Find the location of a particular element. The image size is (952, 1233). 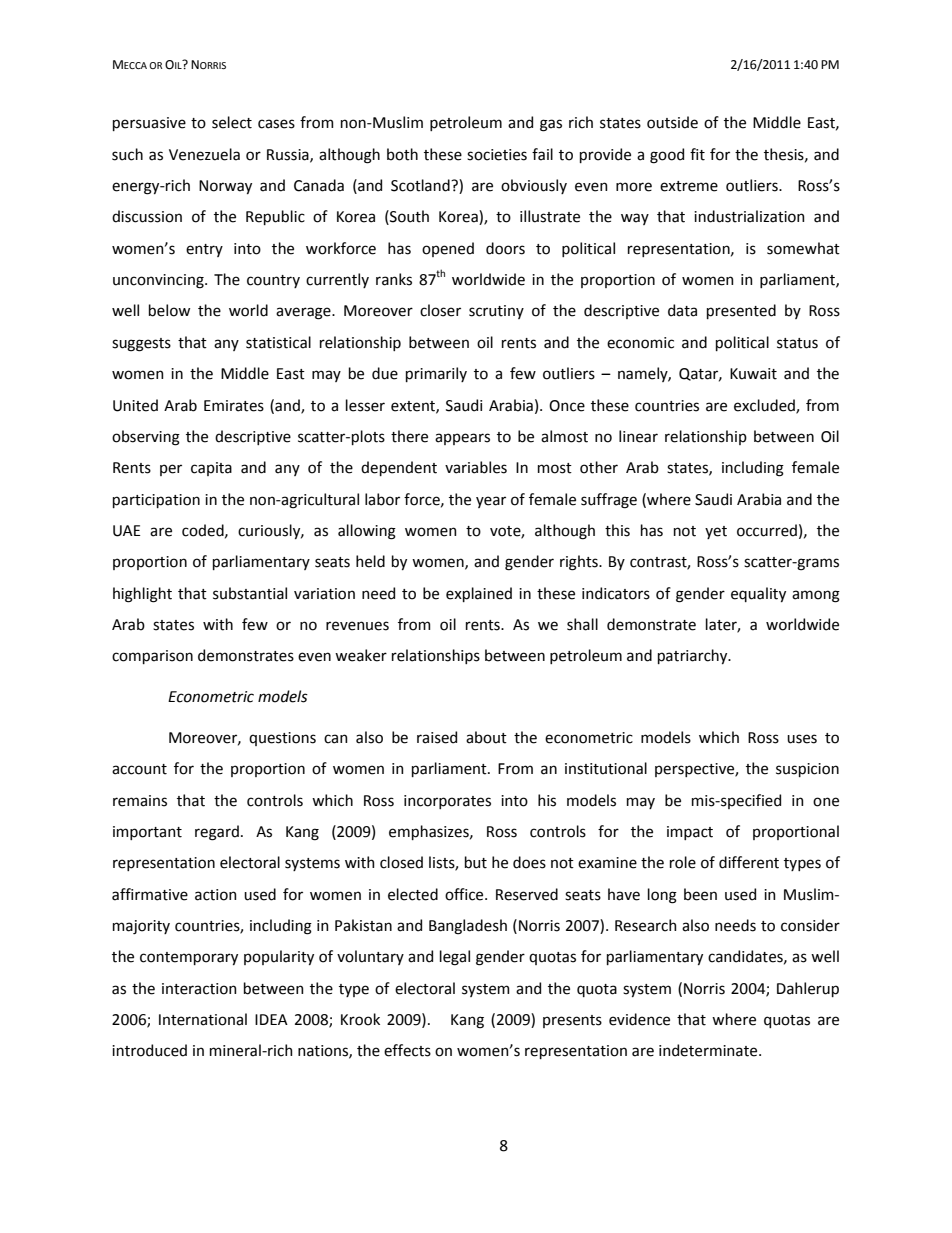

substantial is located at coordinates (250, 593).
